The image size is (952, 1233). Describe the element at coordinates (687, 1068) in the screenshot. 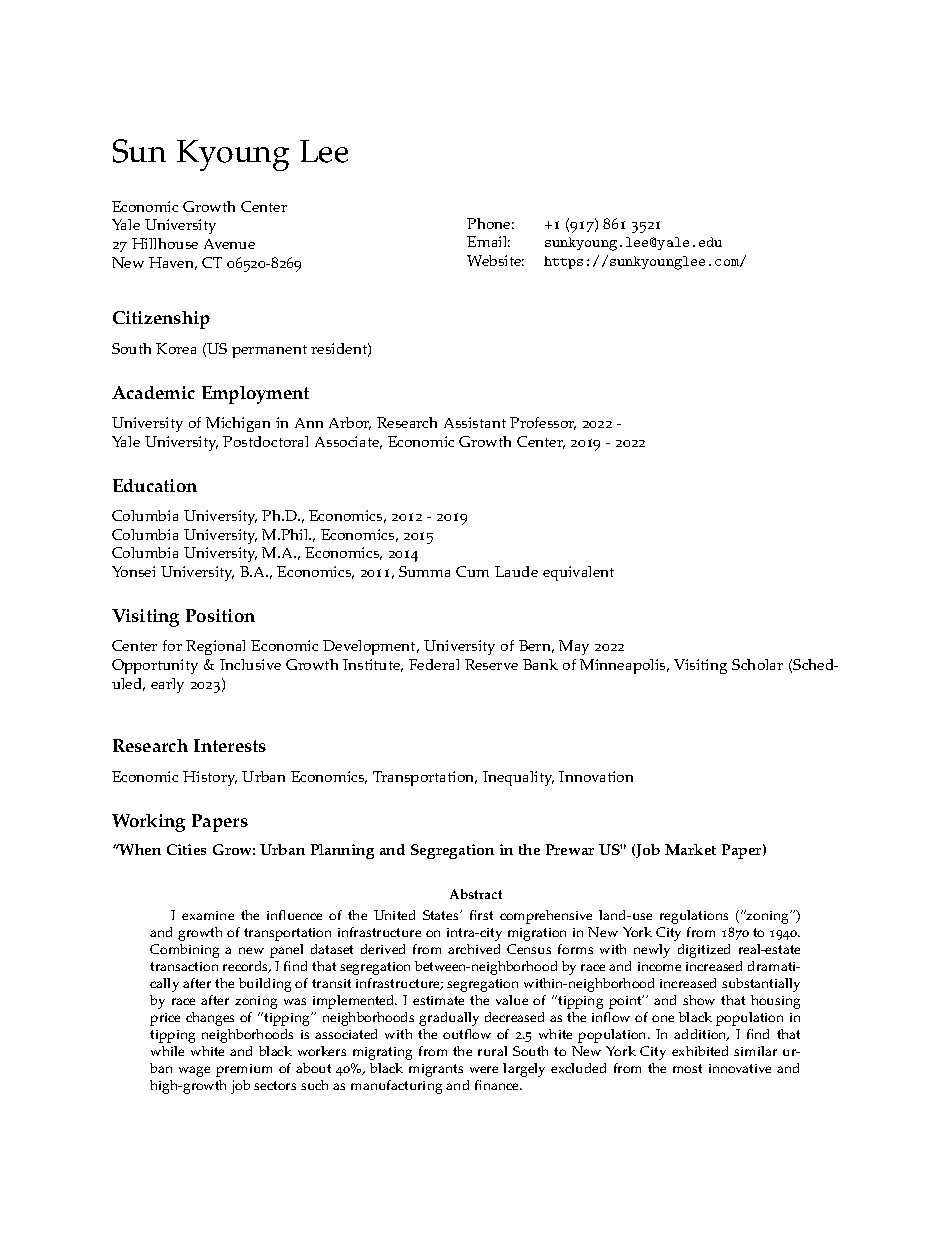

I see `most` at that location.
